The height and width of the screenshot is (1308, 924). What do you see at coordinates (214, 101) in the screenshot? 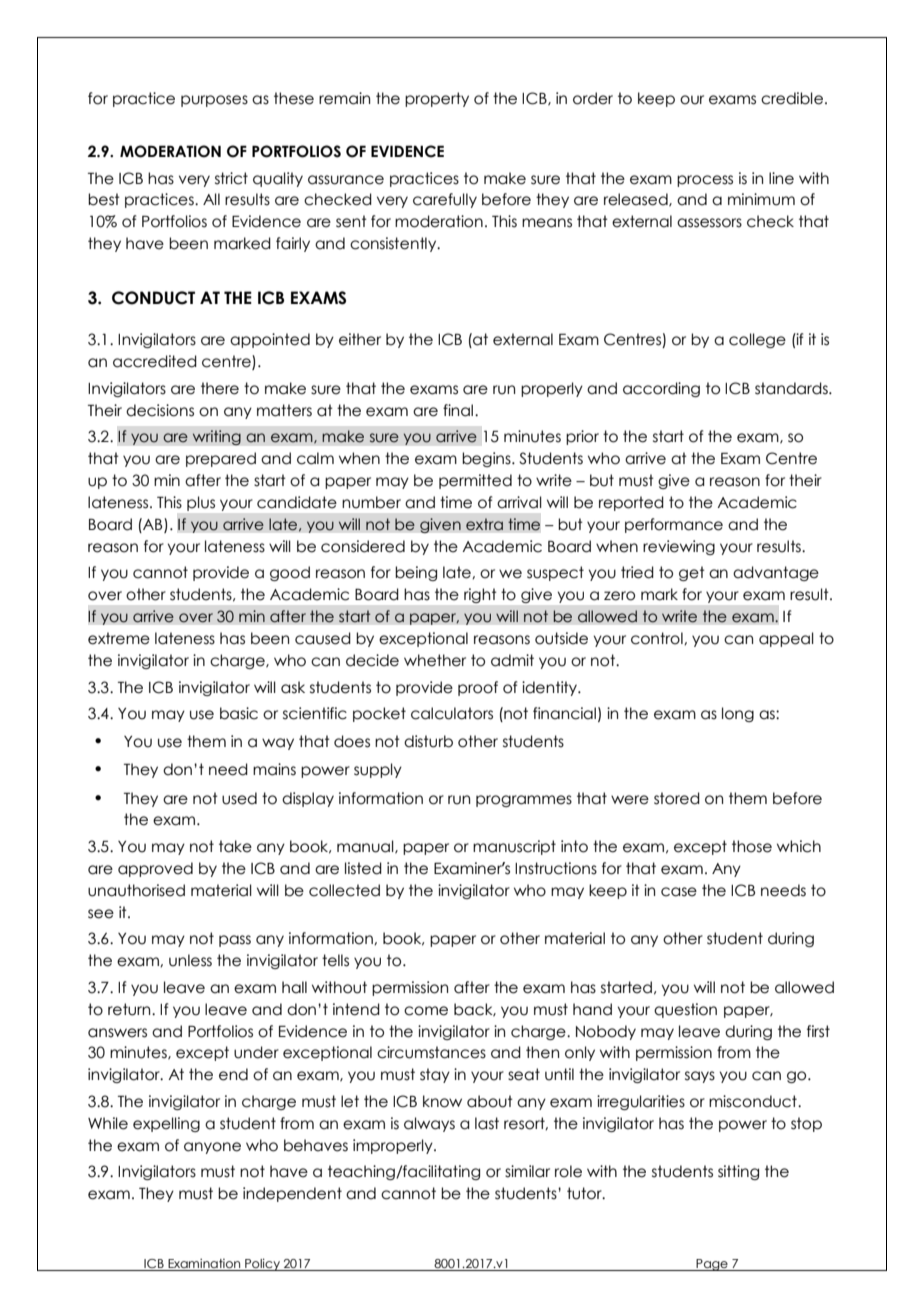
I see `purposes` at bounding box center [214, 101].
